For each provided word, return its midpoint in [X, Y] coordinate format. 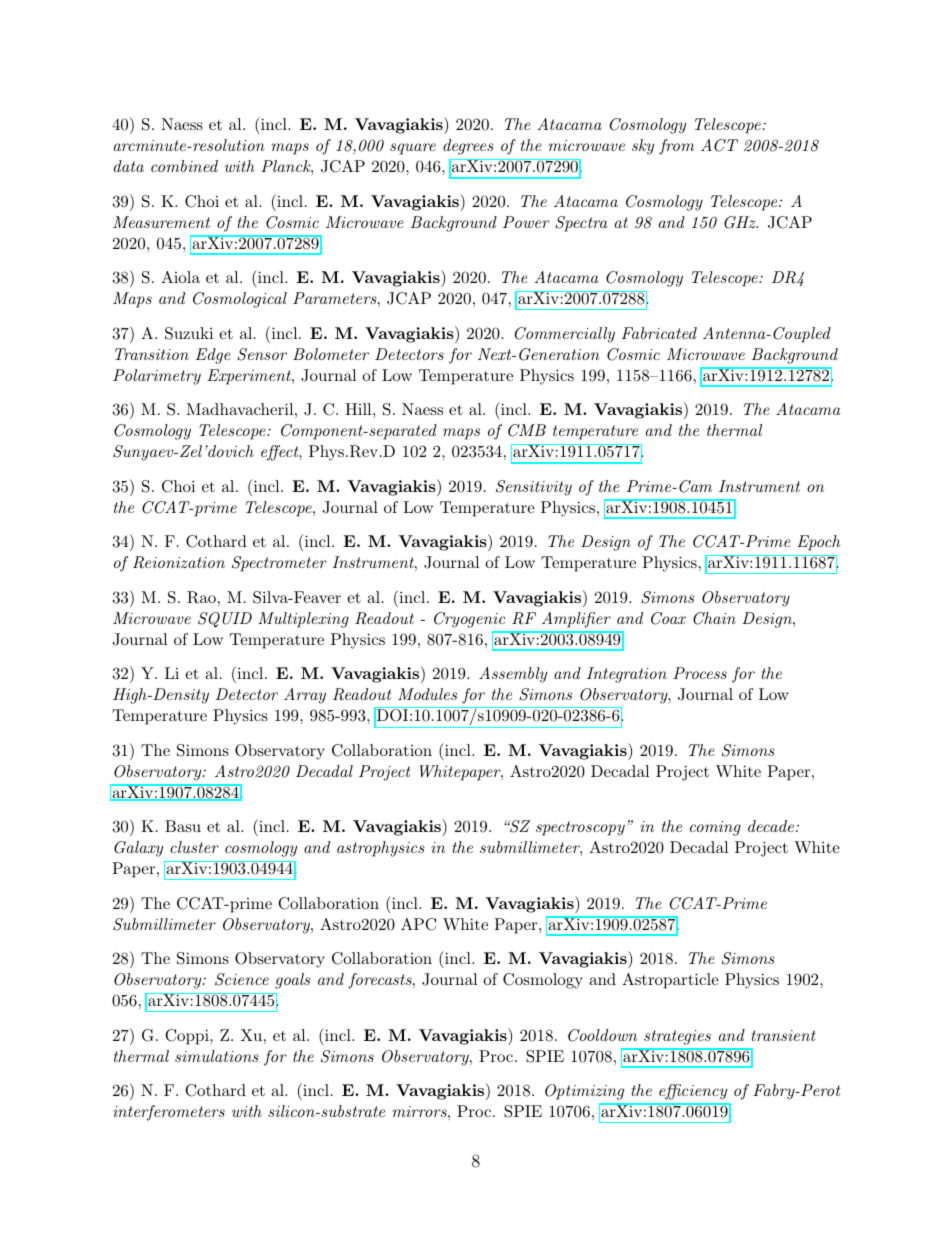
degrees [468, 147]
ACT [719, 145]
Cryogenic [469, 620]
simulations [216, 1056]
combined [184, 166]
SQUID [225, 620]
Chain [714, 618]
